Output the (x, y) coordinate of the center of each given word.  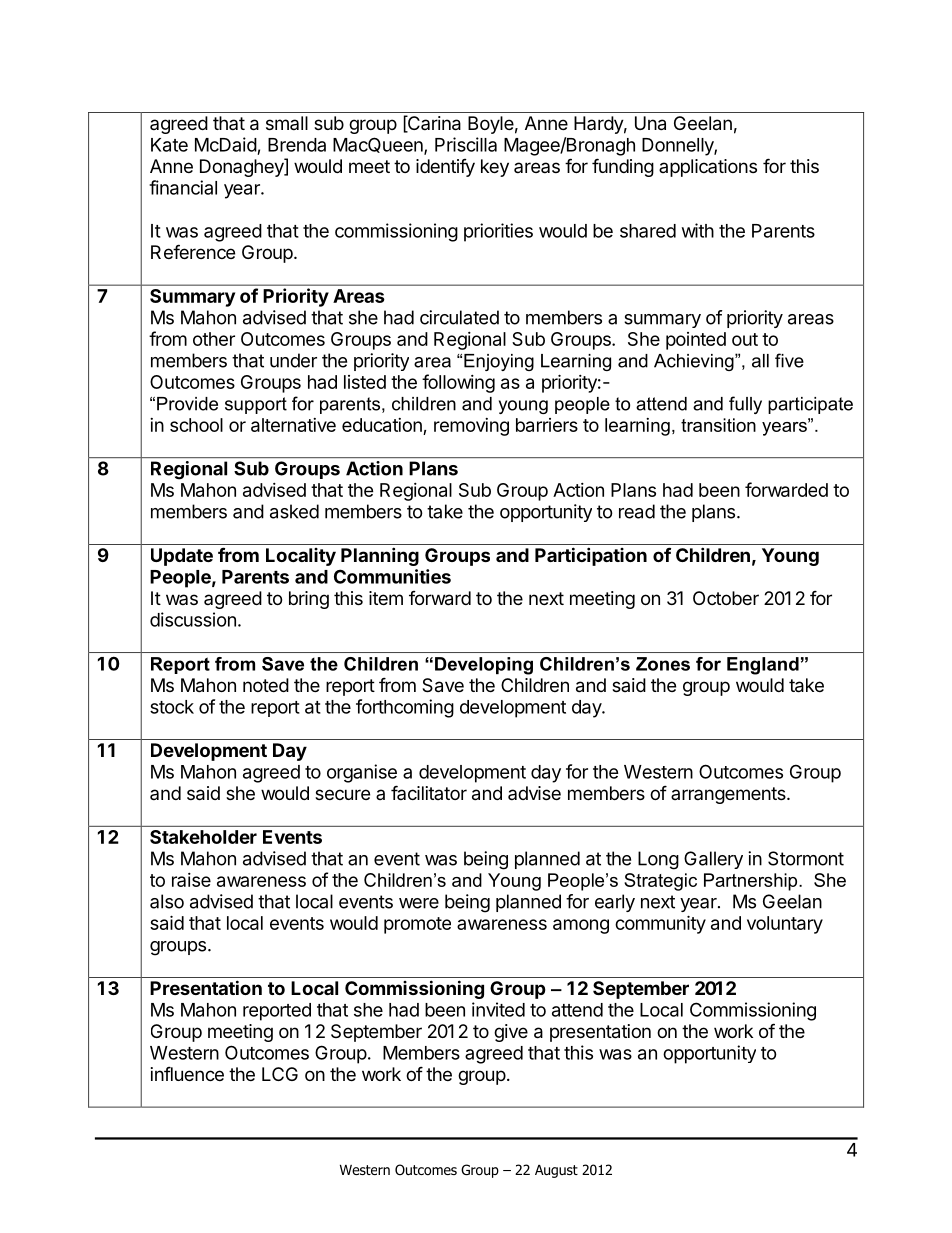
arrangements (729, 795)
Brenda (297, 145)
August (556, 1171)
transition (718, 425)
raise (191, 880)
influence (187, 1073)
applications (708, 168)
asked (294, 511)
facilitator (429, 792)
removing (471, 427)
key (495, 168)
